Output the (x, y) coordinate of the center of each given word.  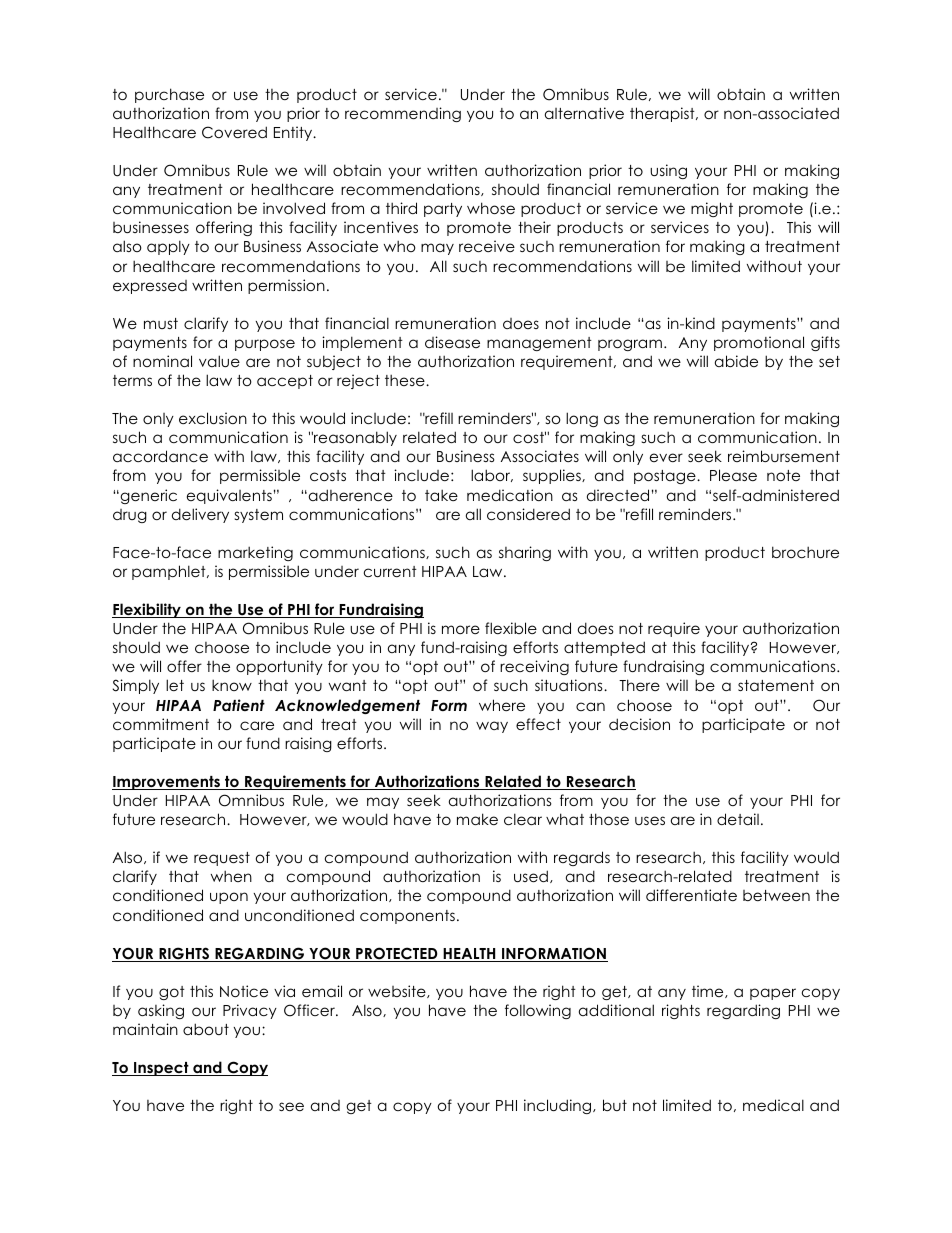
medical (773, 1105)
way (492, 727)
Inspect (161, 1069)
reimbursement (784, 456)
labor (492, 475)
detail (738, 819)
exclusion (213, 418)
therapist (663, 114)
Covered (234, 132)
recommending (403, 114)
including (559, 1106)
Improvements (167, 783)
